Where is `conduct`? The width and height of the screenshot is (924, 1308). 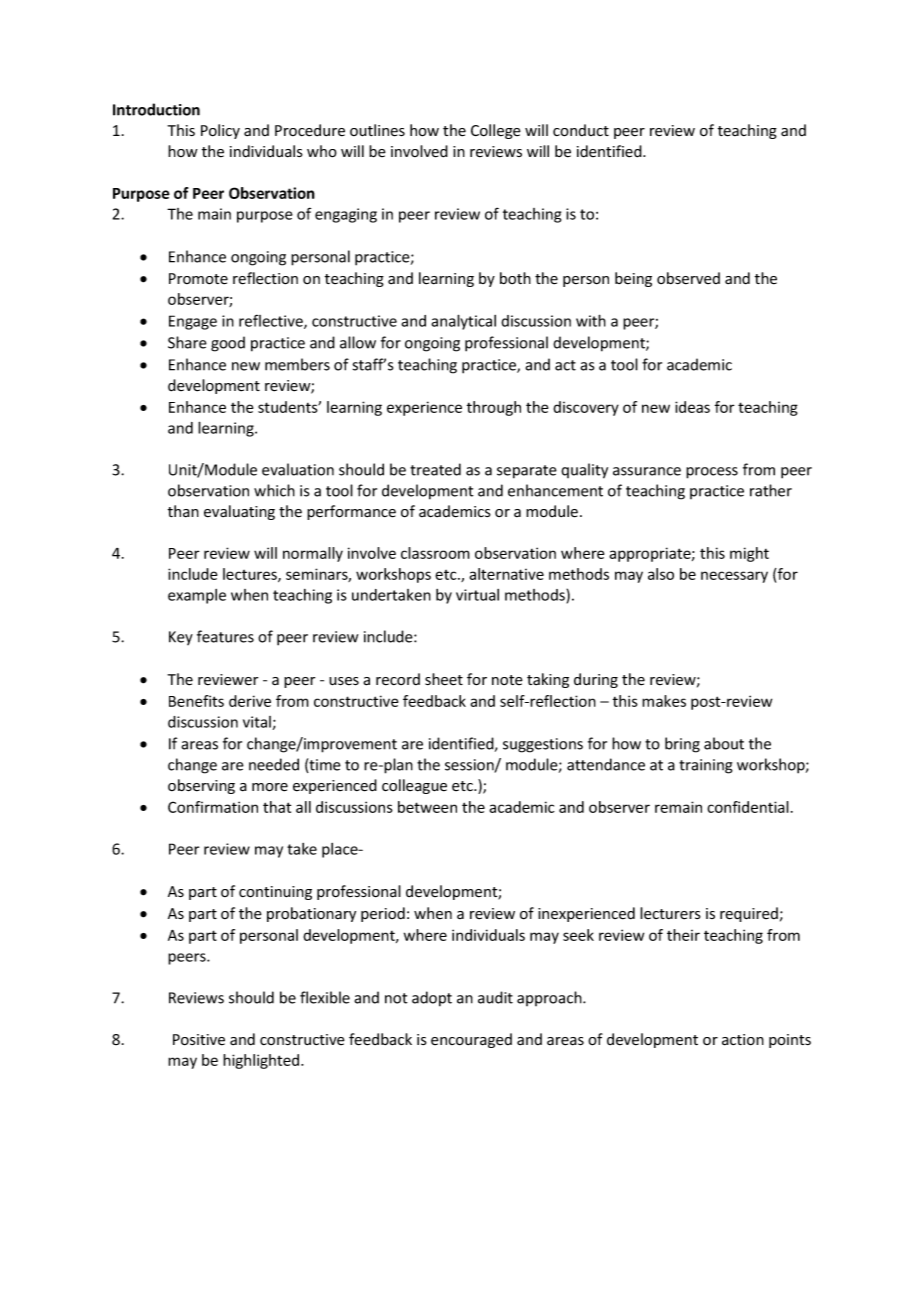 conduct is located at coordinates (581, 130).
